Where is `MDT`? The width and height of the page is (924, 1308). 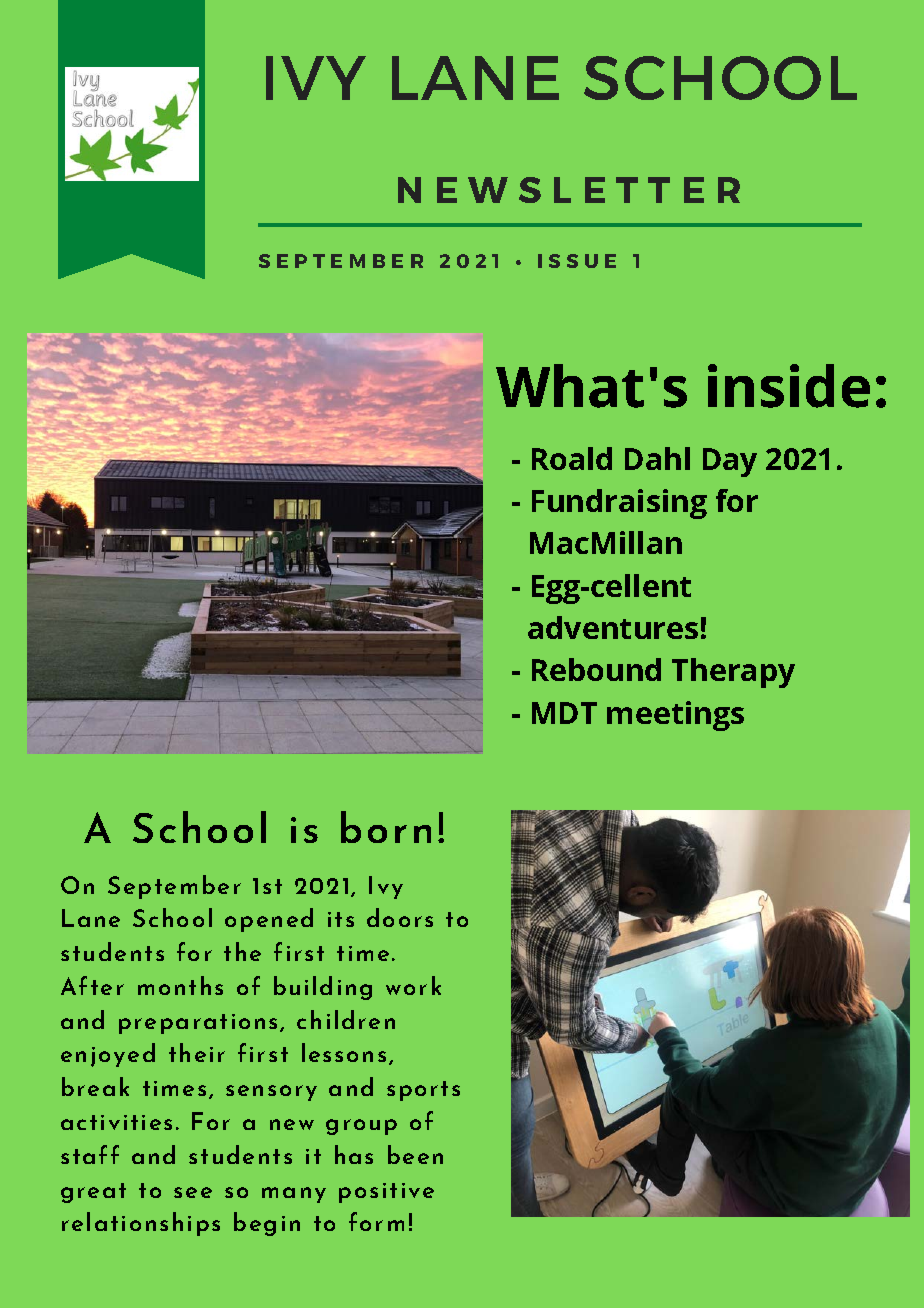 MDT is located at coordinates (564, 713).
